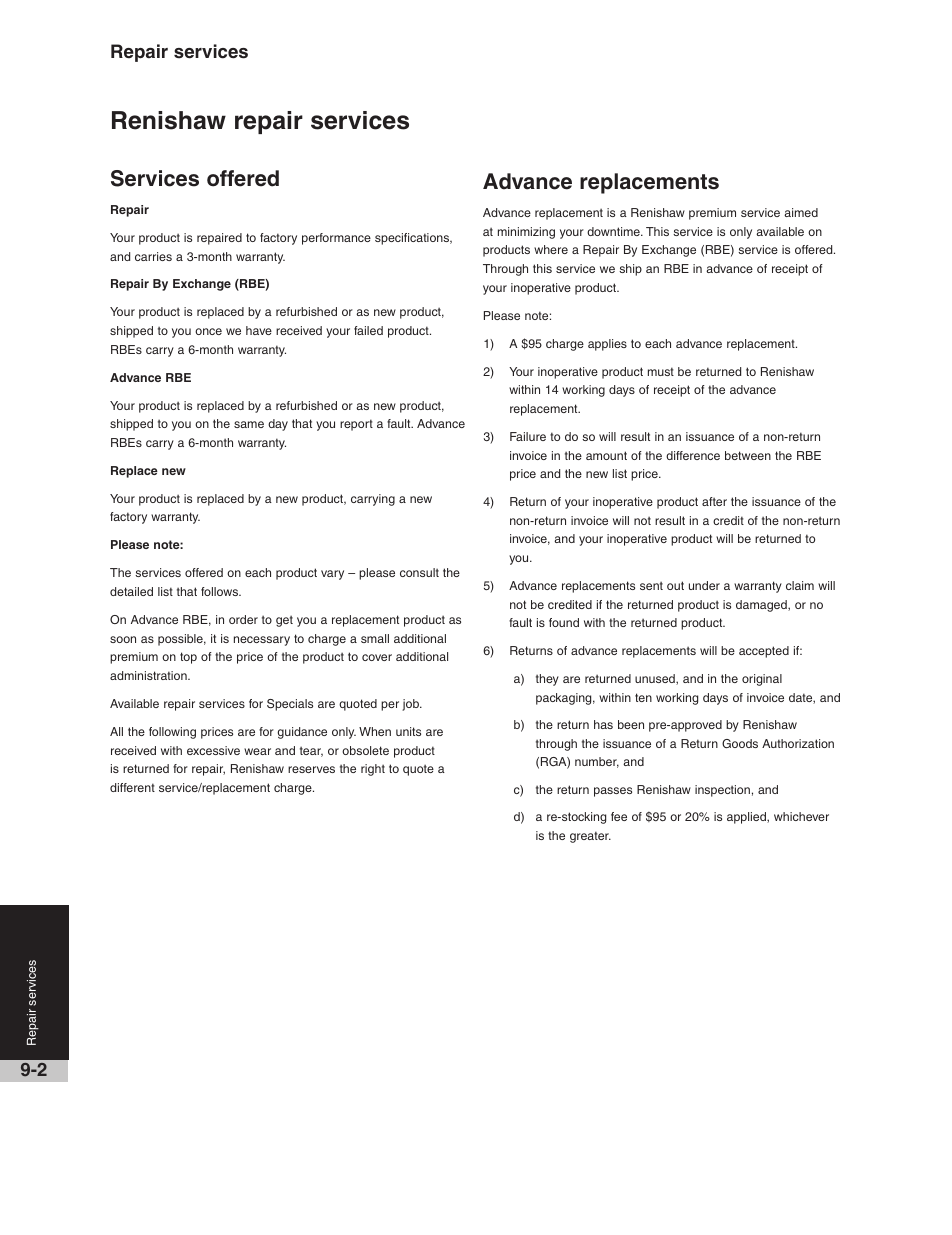  Describe the element at coordinates (243, 619) in the screenshot. I see `order` at that location.
